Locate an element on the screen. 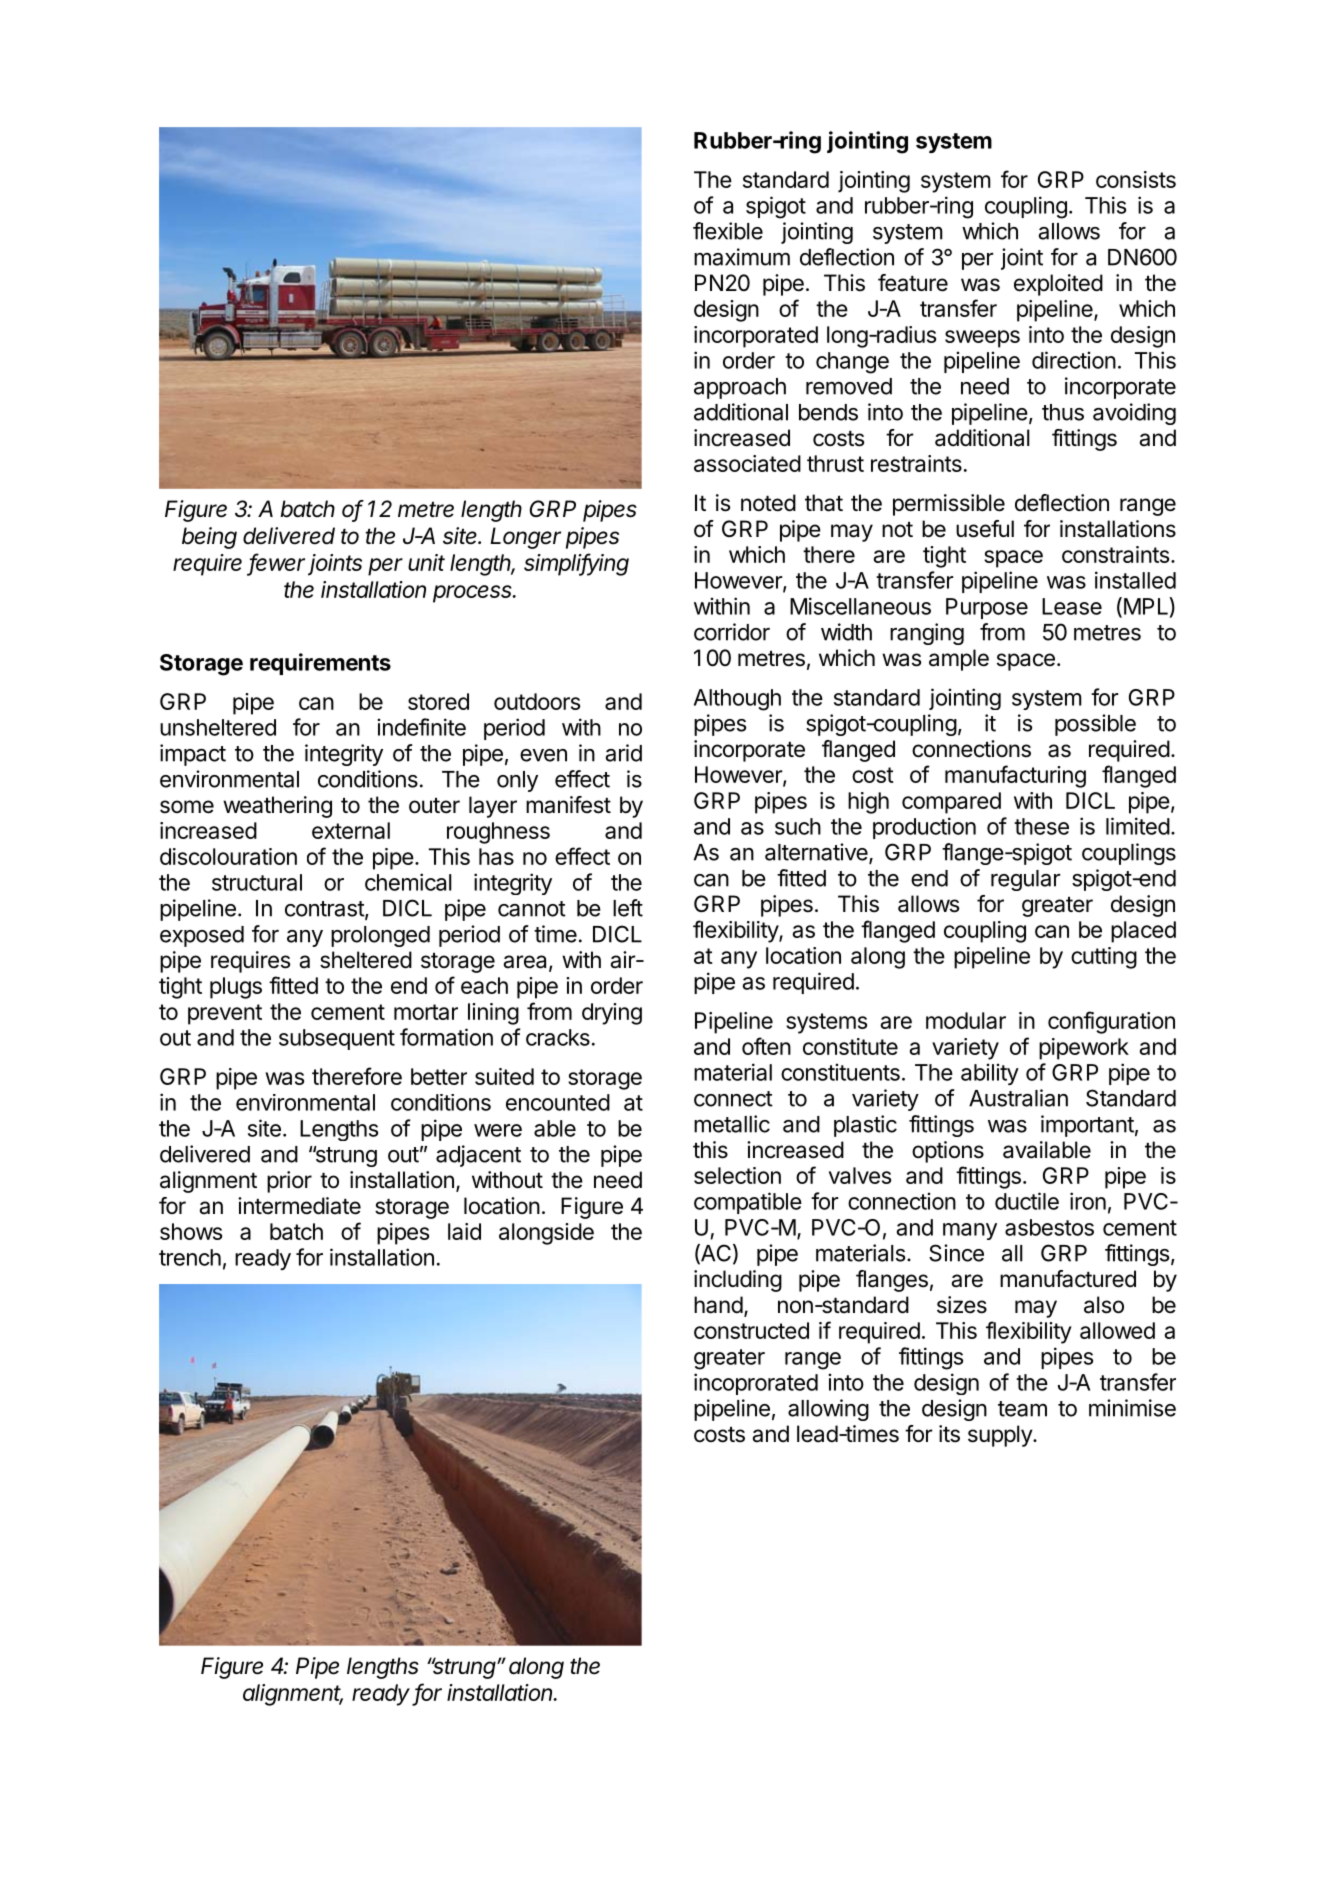 This screenshot has width=1335, height=1888. modular is located at coordinates (966, 1020).
